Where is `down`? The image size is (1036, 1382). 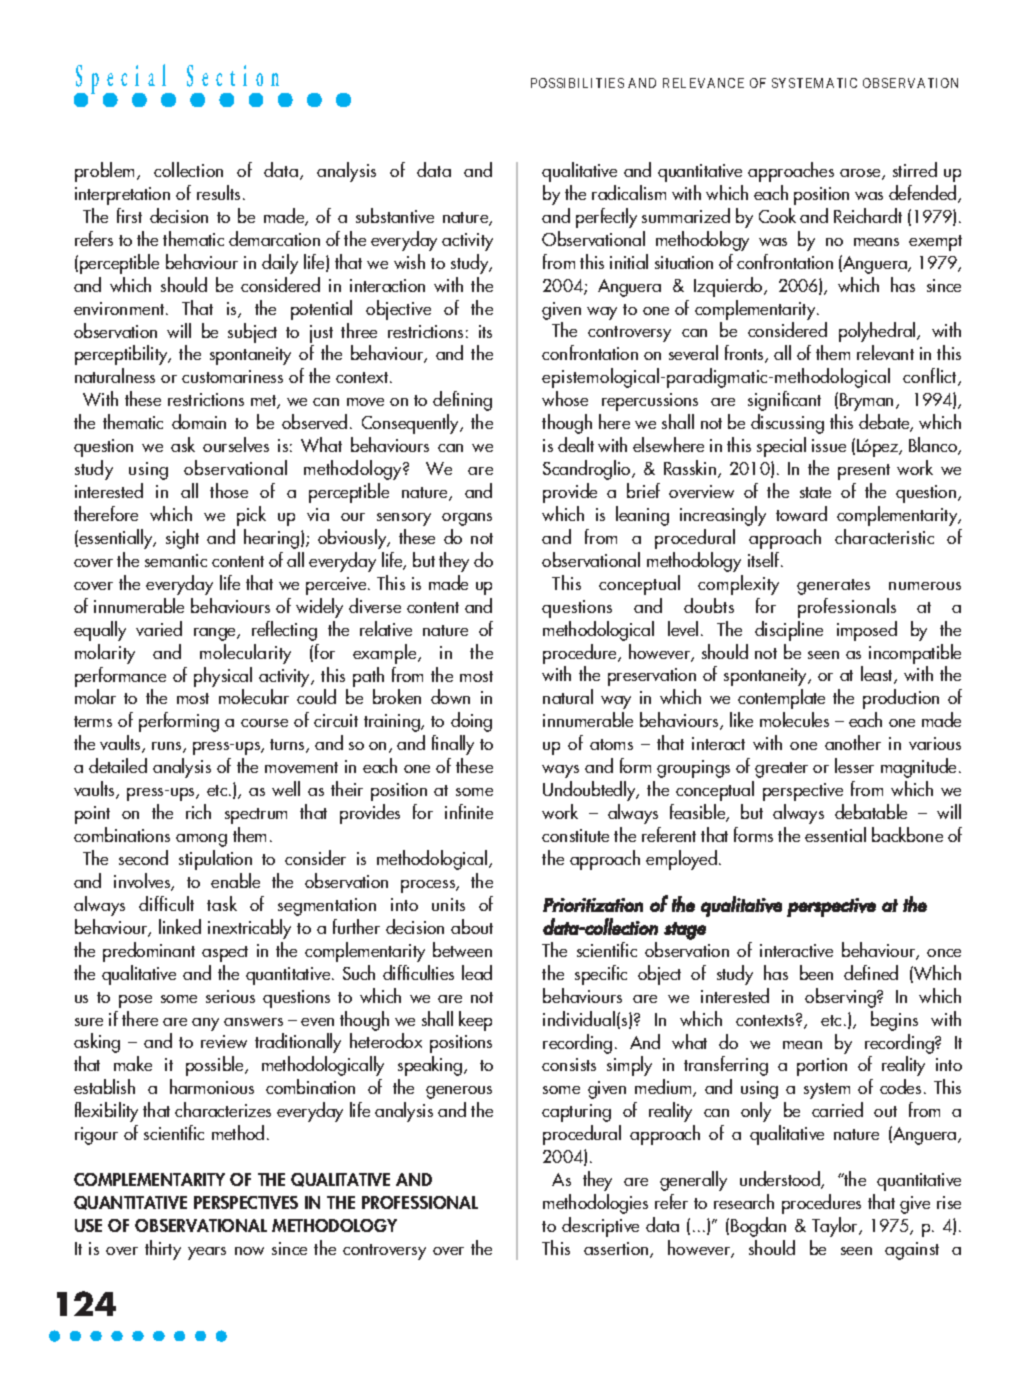 down is located at coordinates (450, 696).
